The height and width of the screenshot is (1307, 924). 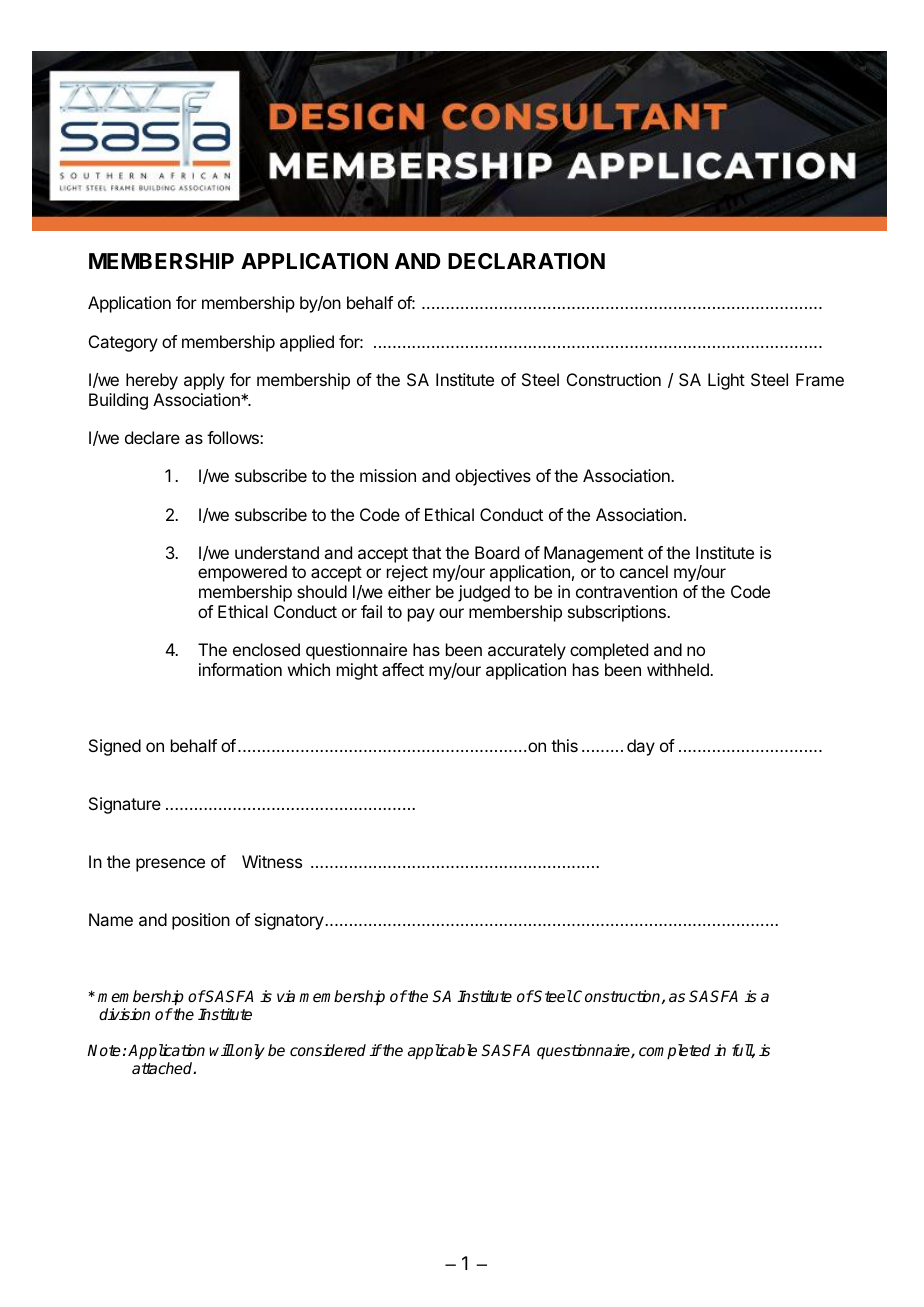 What do you see at coordinates (222, 1050) in the screenshot?
I see `will` at bounding box center [222, 1050].
